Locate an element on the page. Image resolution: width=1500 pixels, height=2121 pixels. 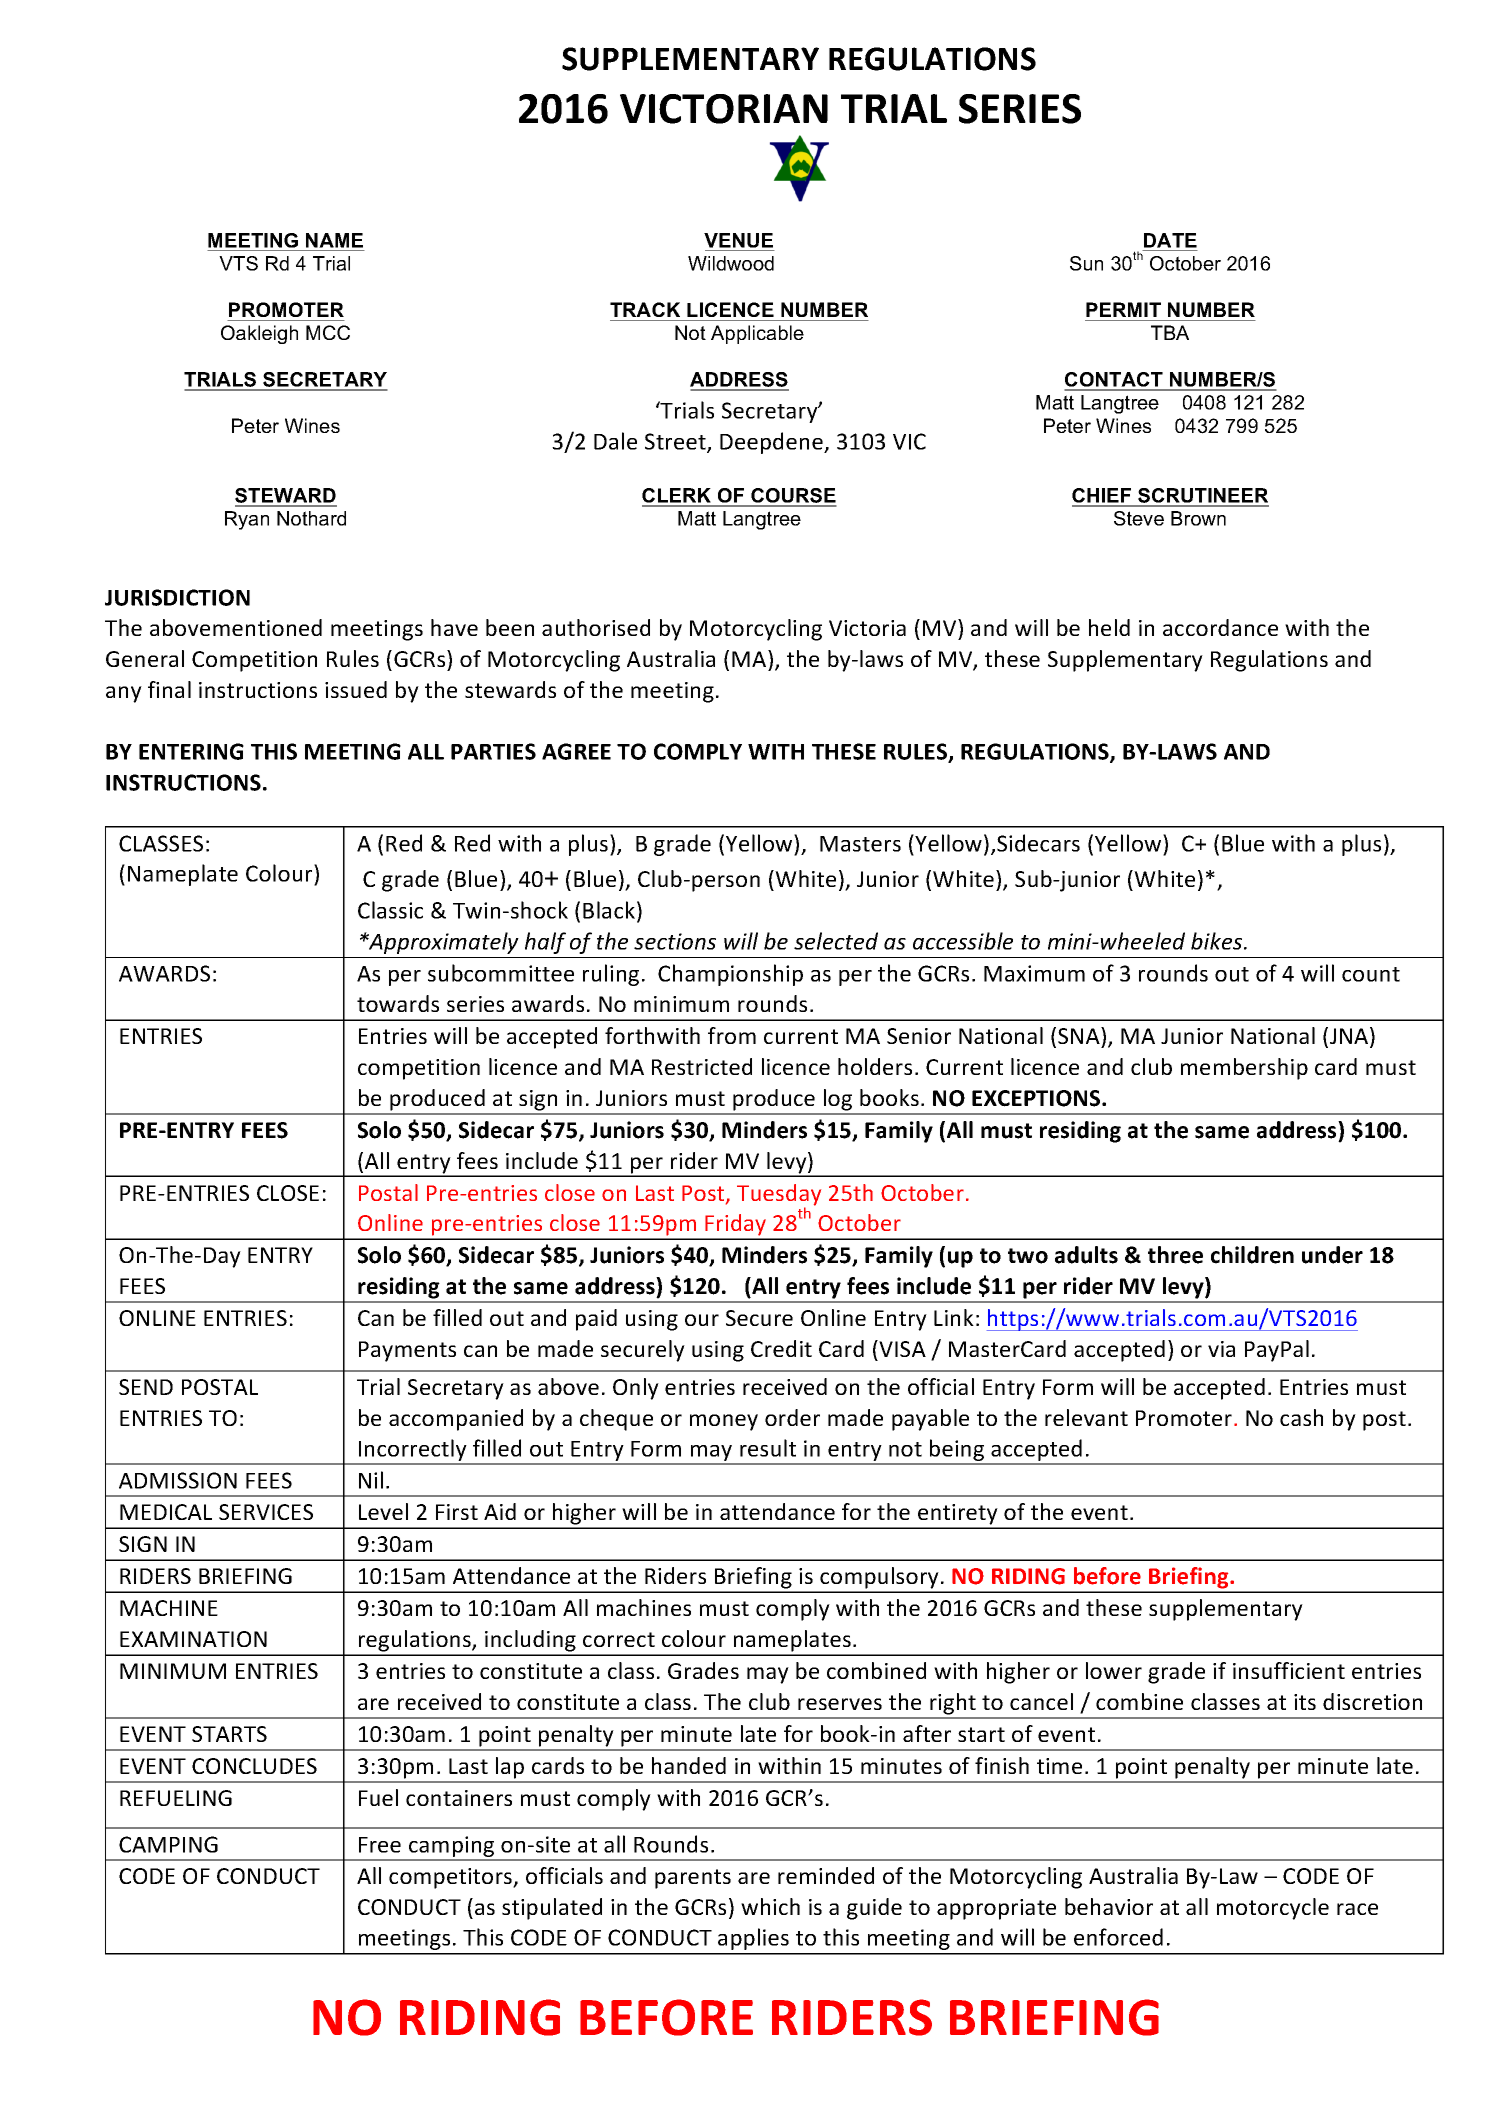
towards is located at coordinates (398, 1003).
